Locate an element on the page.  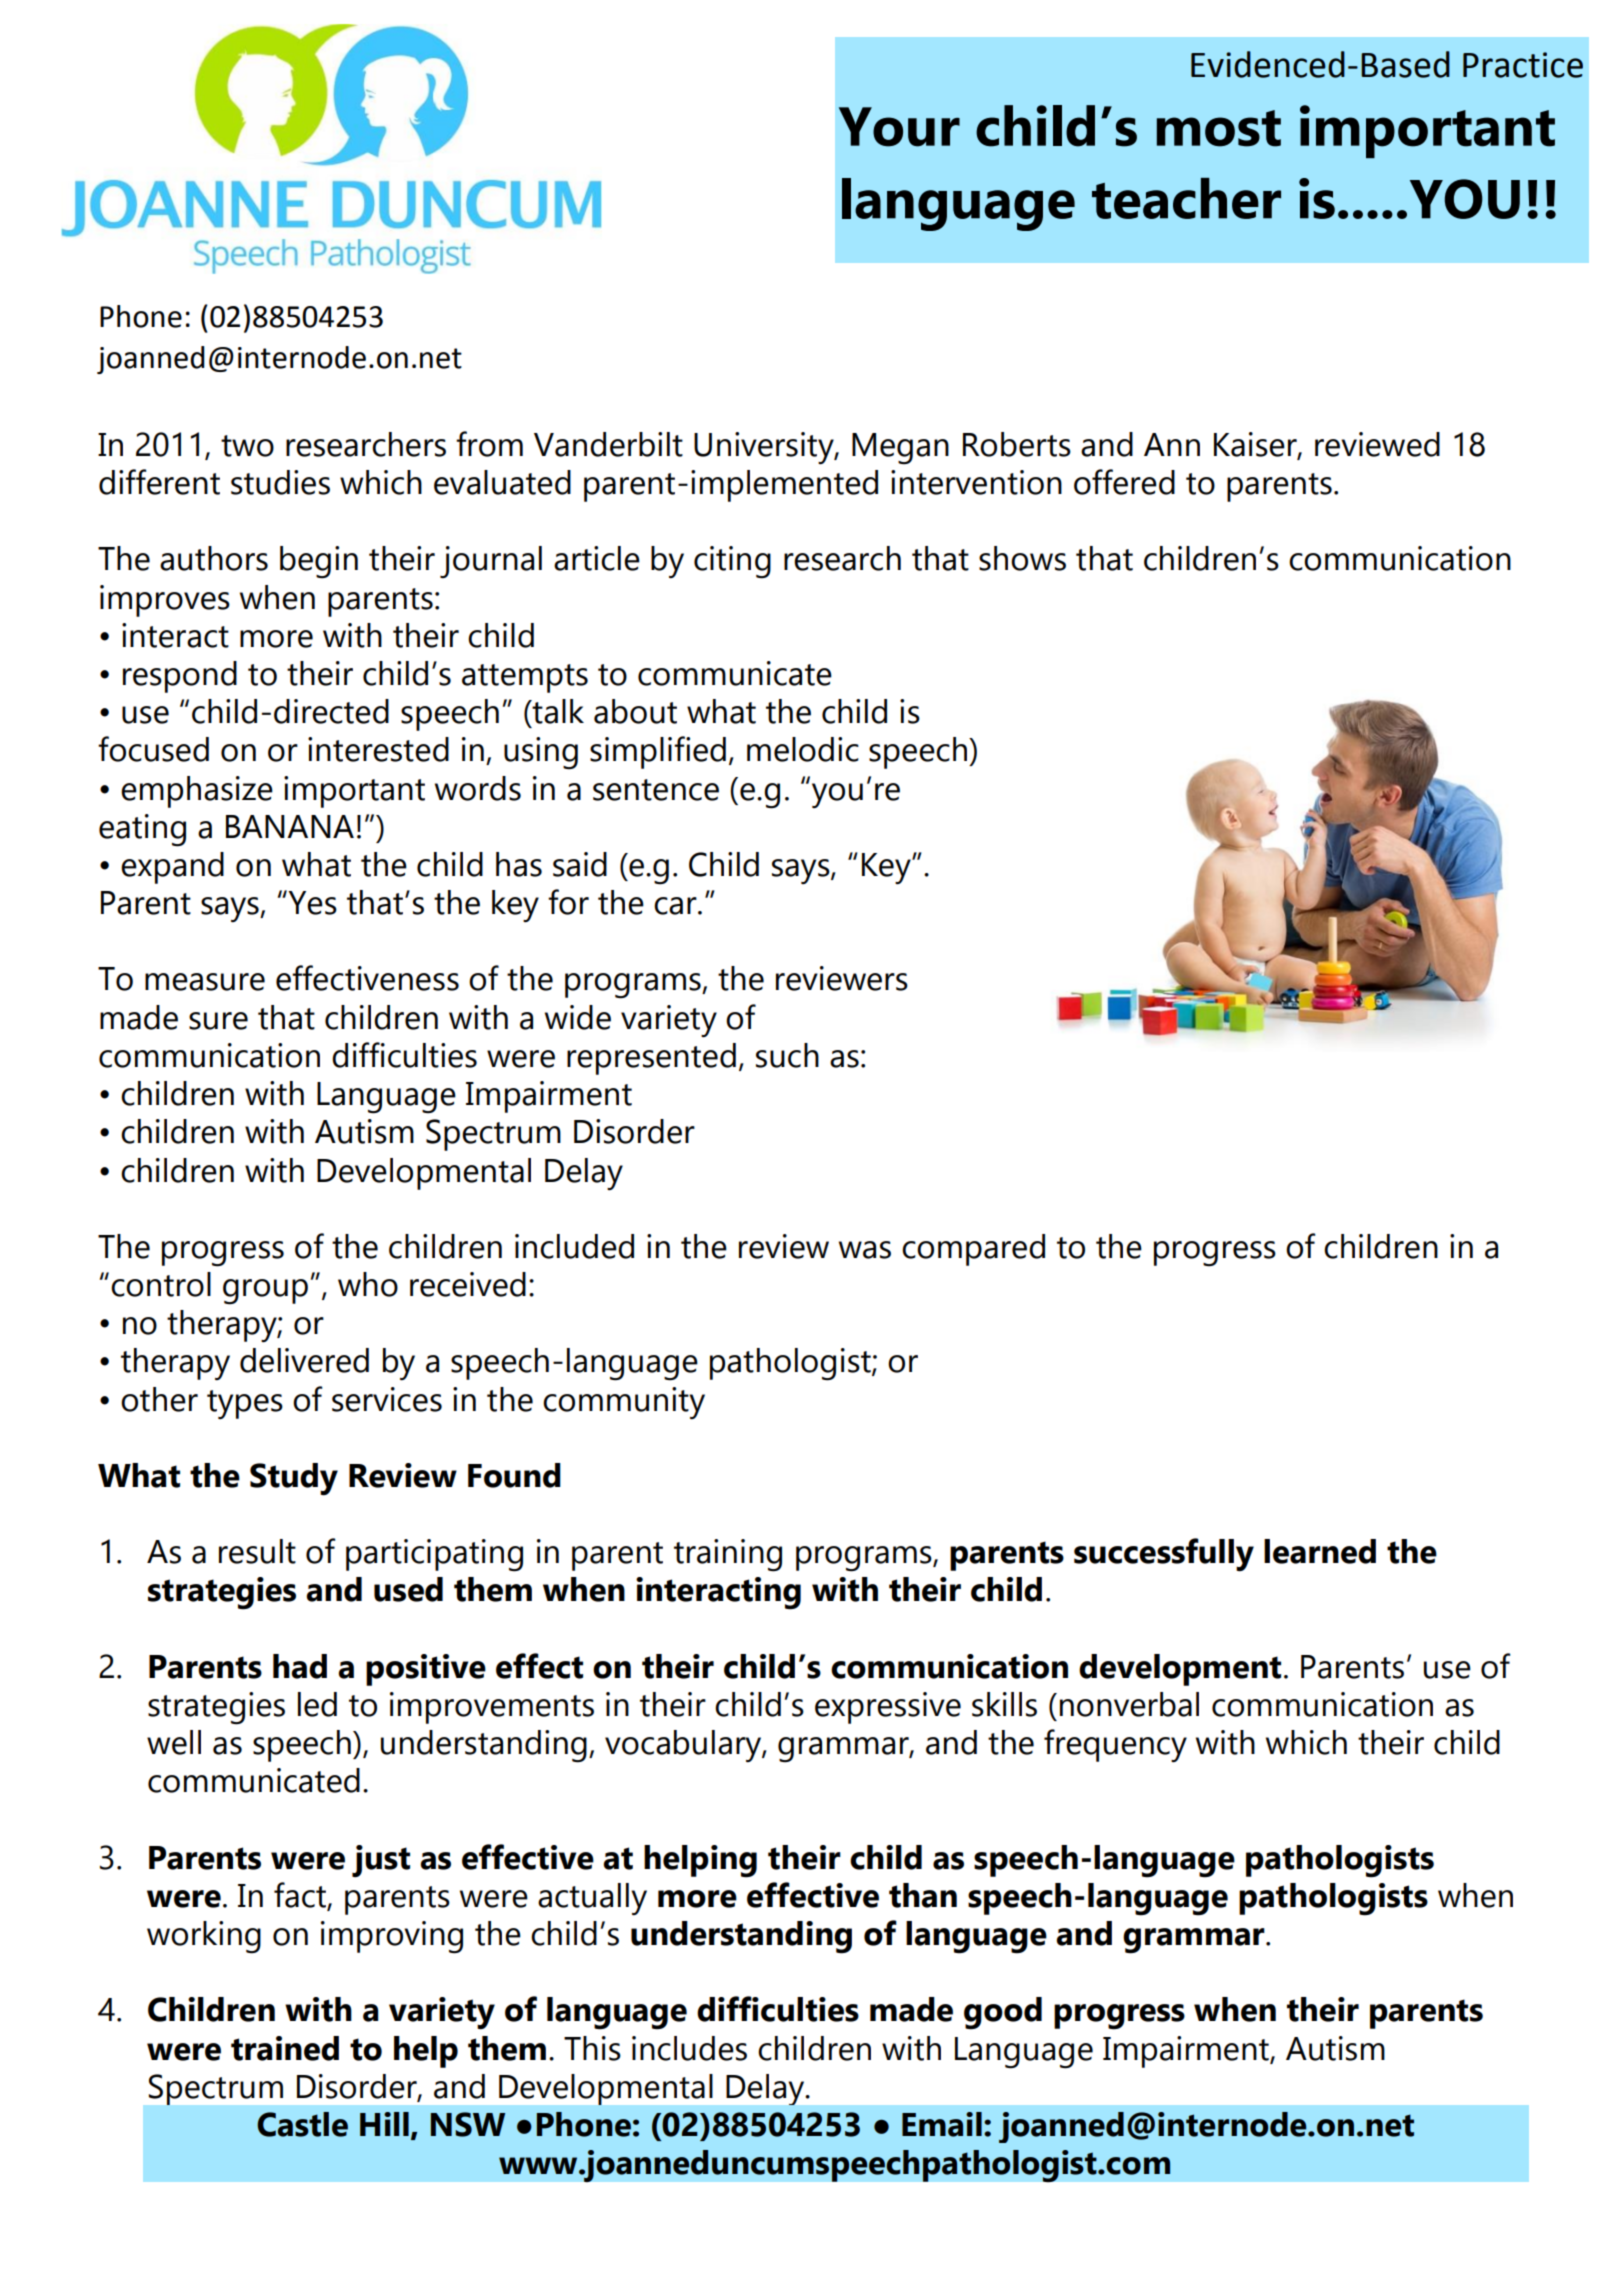
trained is located at coordinates (285, 2048).
